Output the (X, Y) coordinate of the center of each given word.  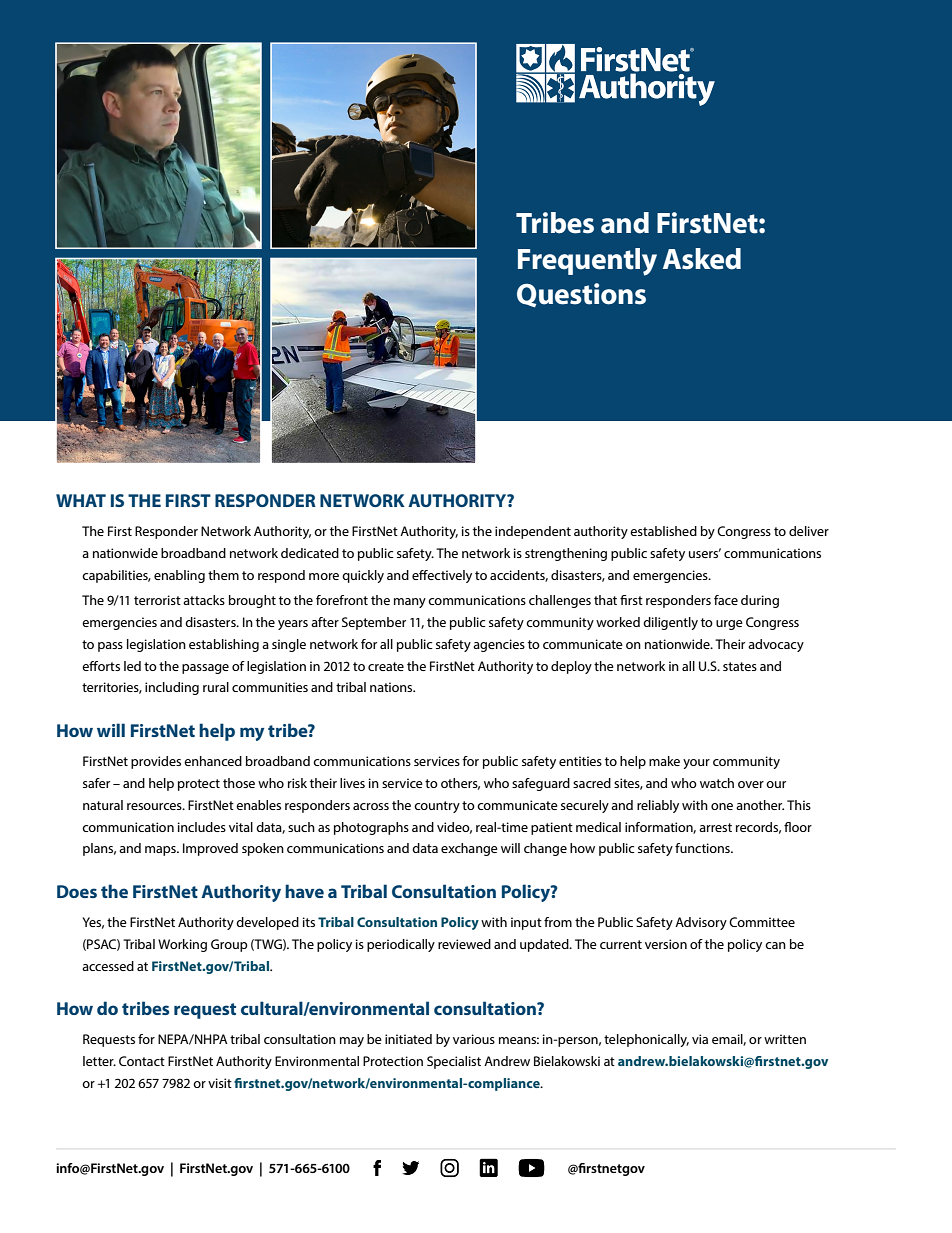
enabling (179, 576)
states (740, 666)
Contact (142, 1061)
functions (703, 848)
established (663, 531)
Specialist (454, 1062)
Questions (581, 295)
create (386, 666)
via (700, 1039)
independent (533, 532)
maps (161, 851)
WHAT (81, 500)
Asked (702, 259)
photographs (371, 828)
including (172, 688)
